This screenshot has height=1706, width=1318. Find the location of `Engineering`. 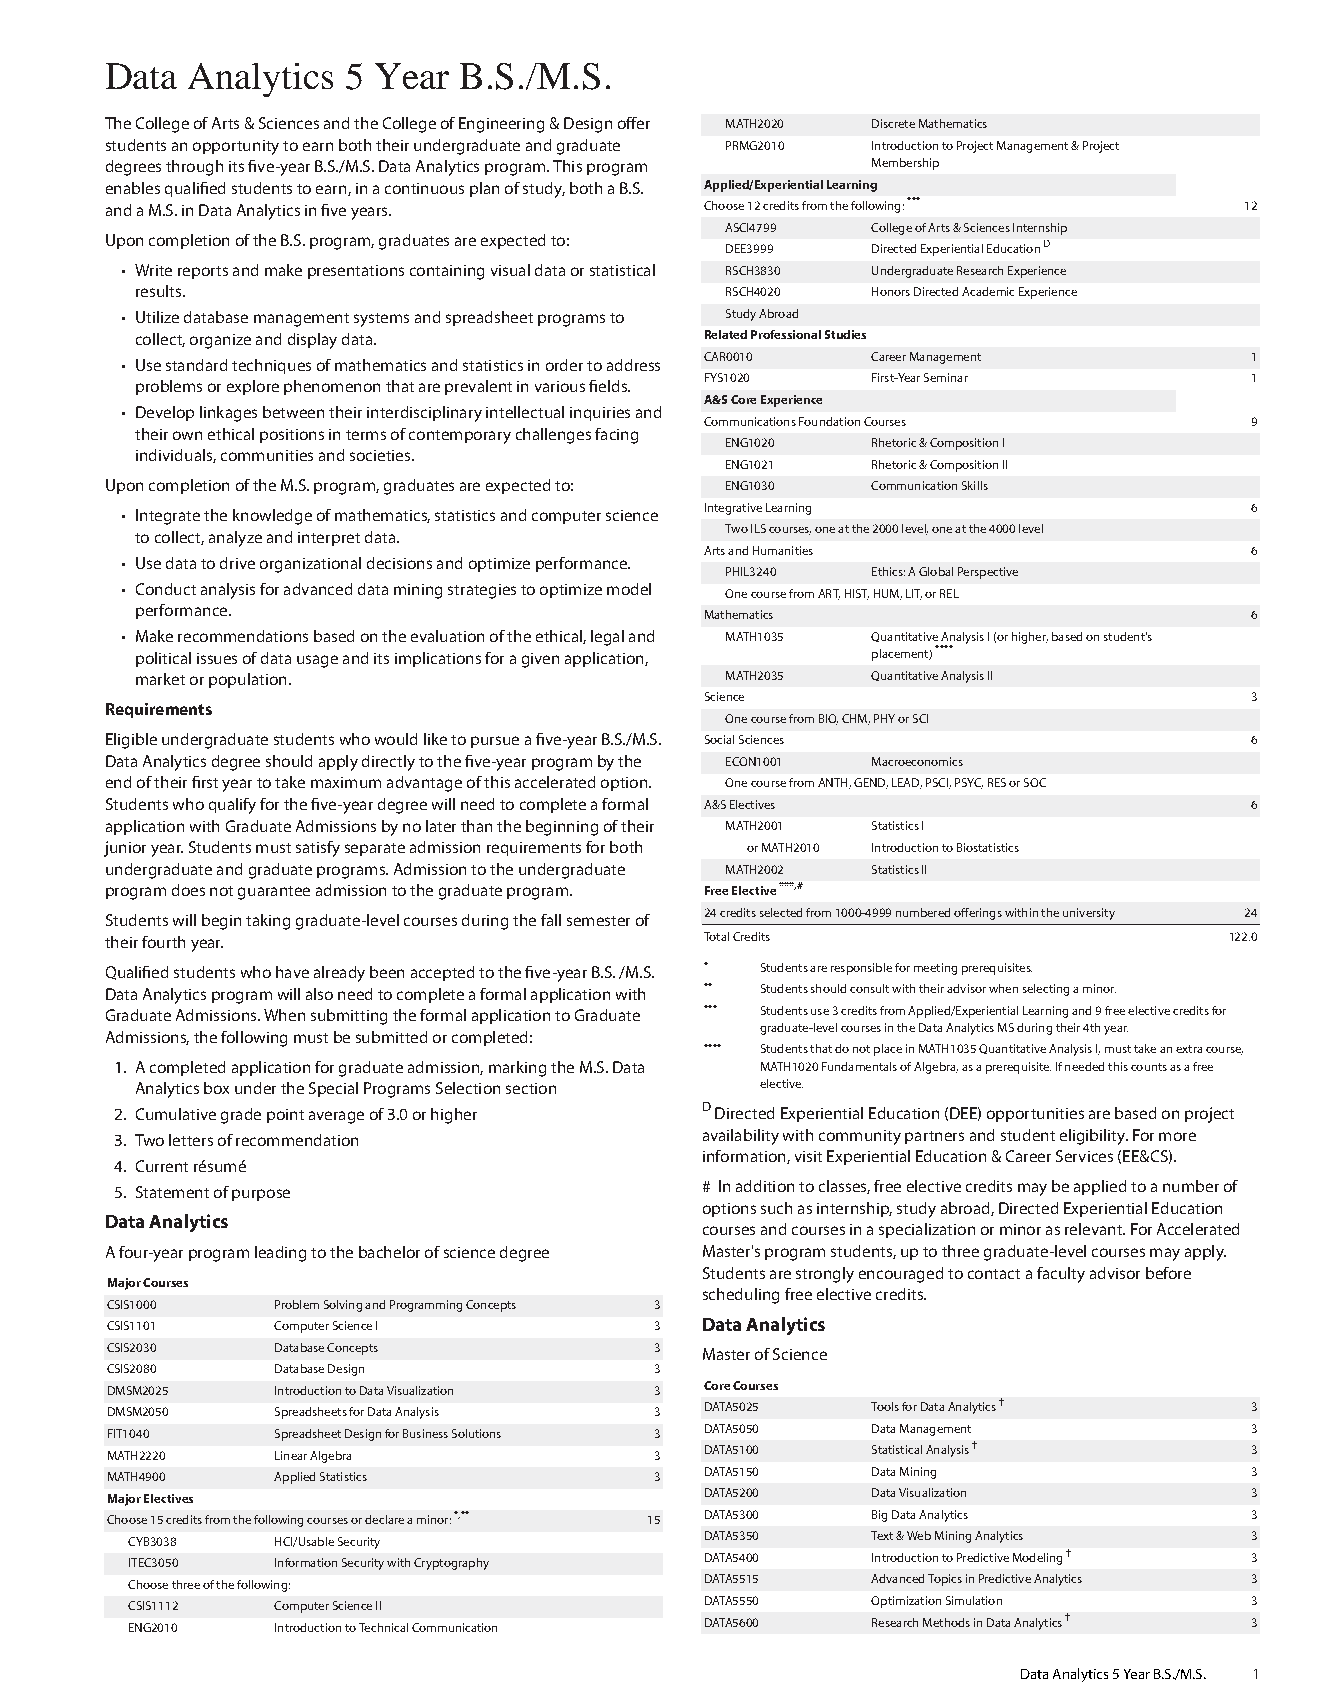

Engineering is located at coordinates (501, 125).
